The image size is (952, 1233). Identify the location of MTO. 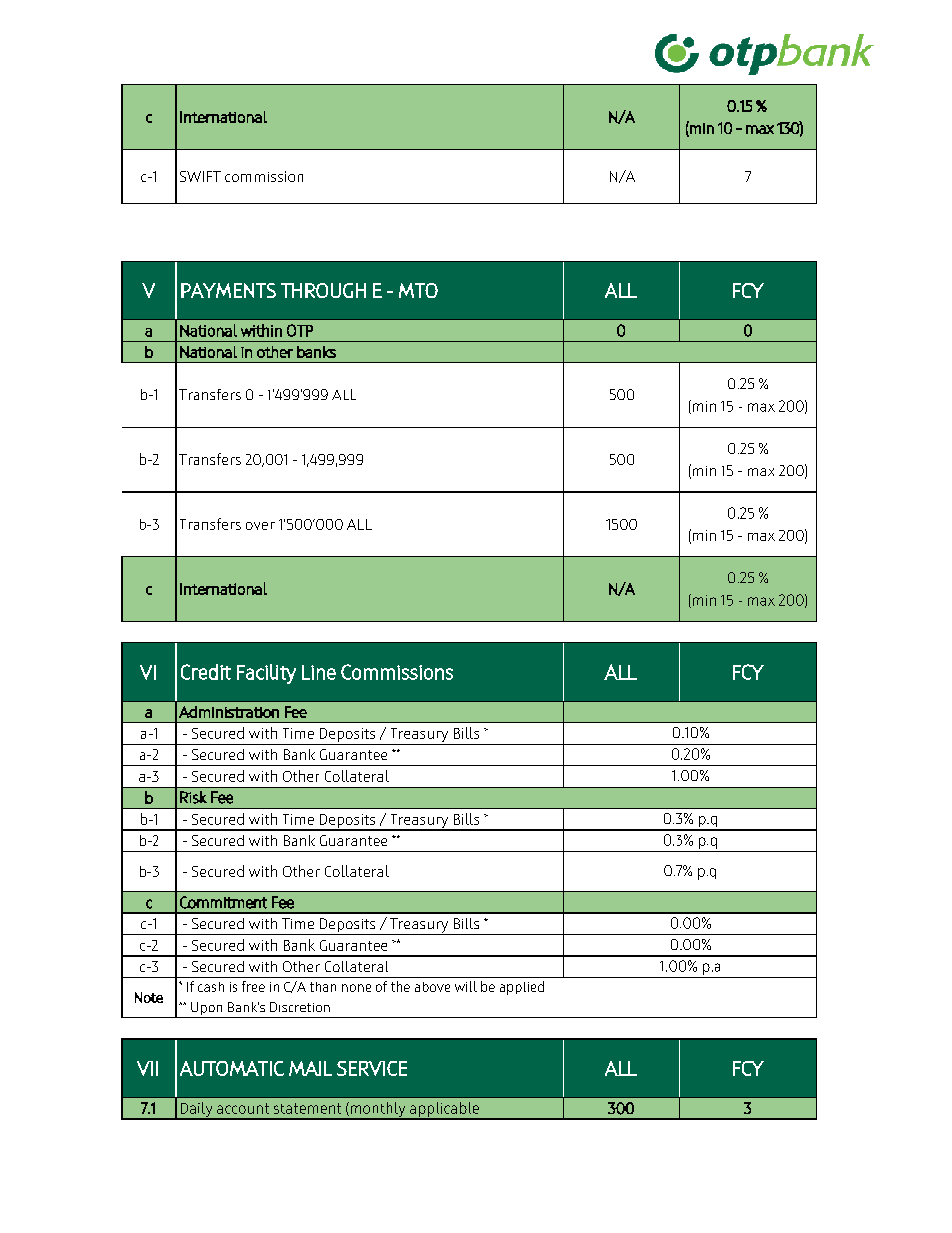
(418, 290).
